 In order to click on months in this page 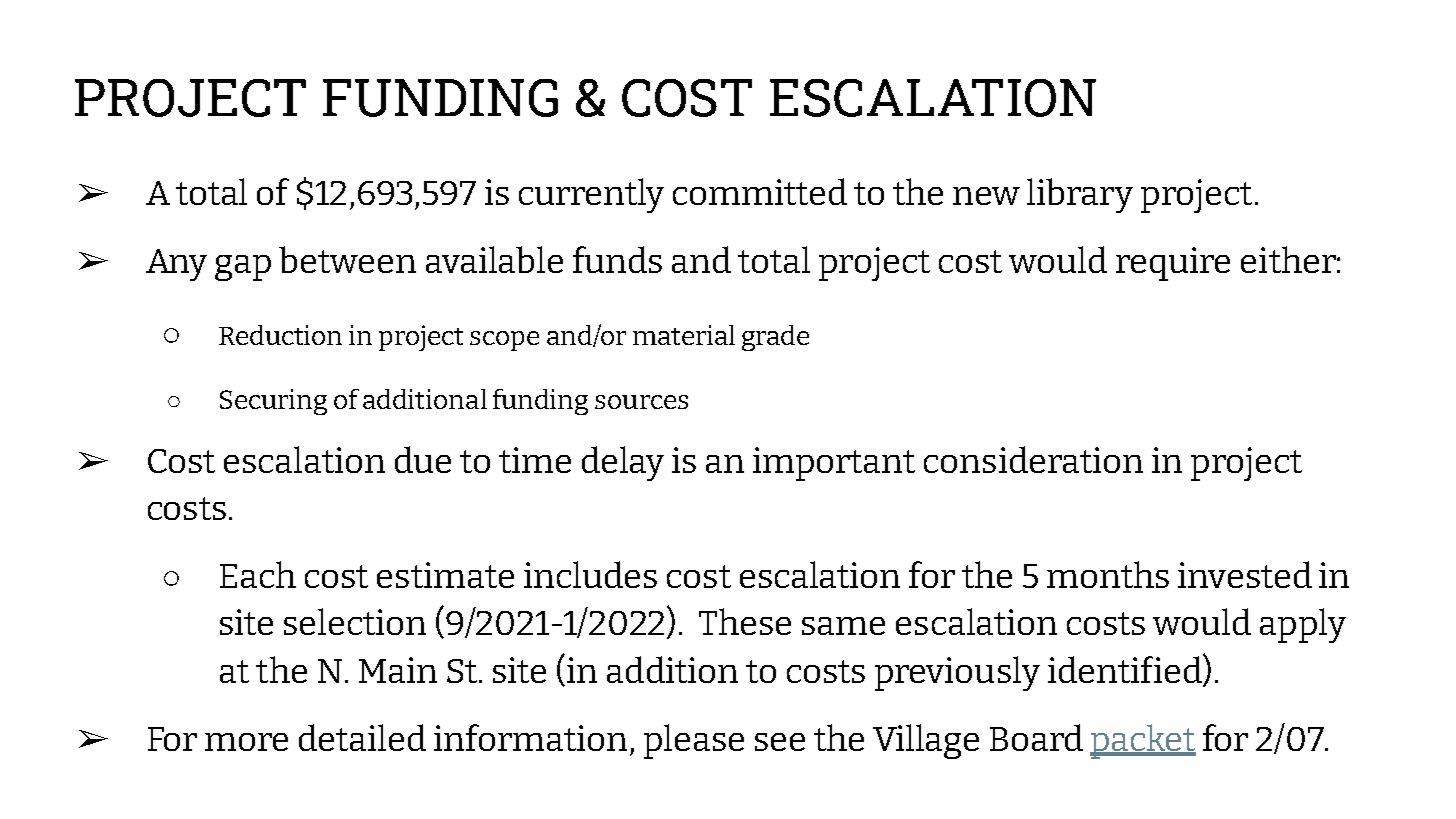, I will do `click(1108, 574)`.
